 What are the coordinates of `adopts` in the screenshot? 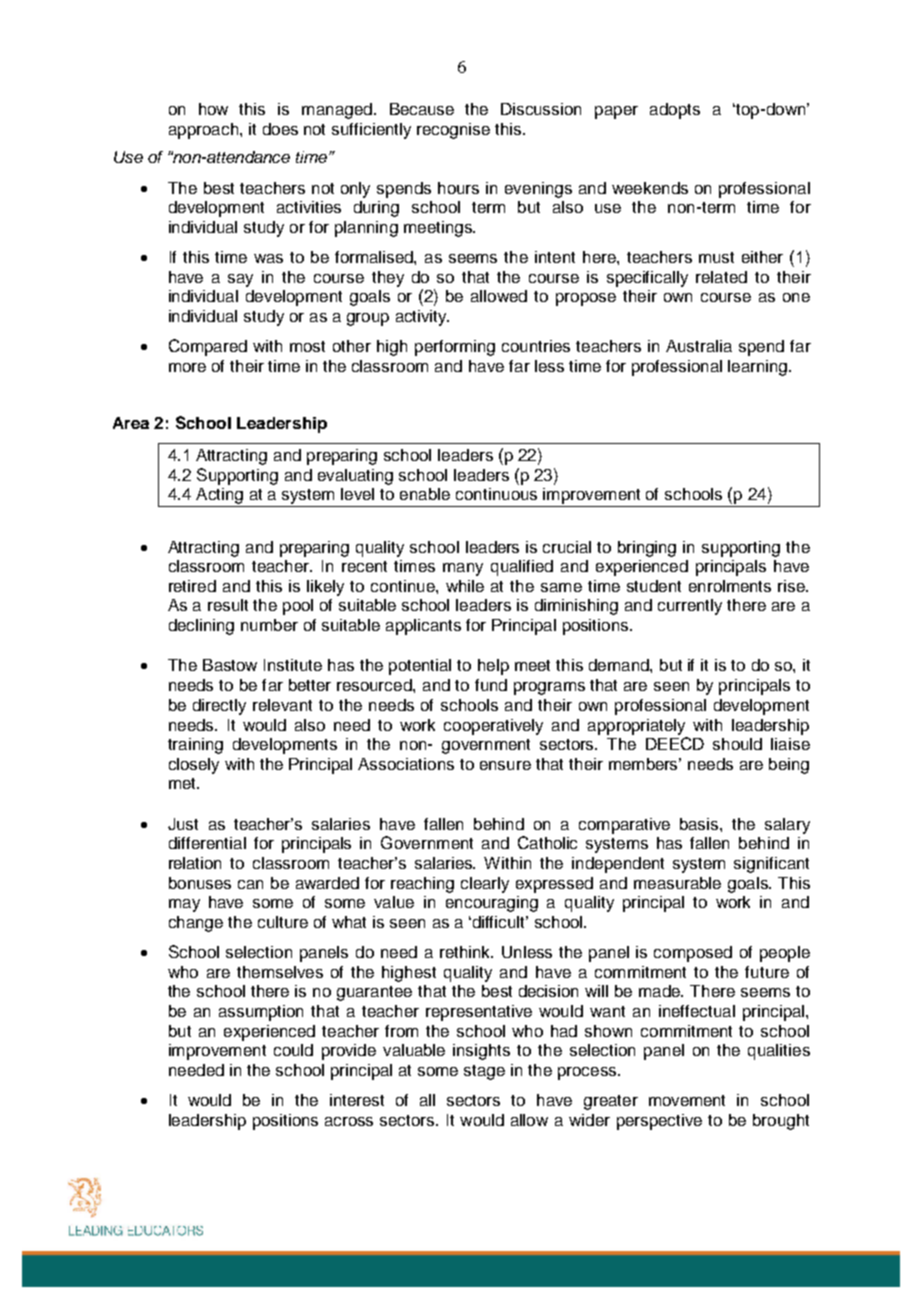 It's located at (675, 111).
